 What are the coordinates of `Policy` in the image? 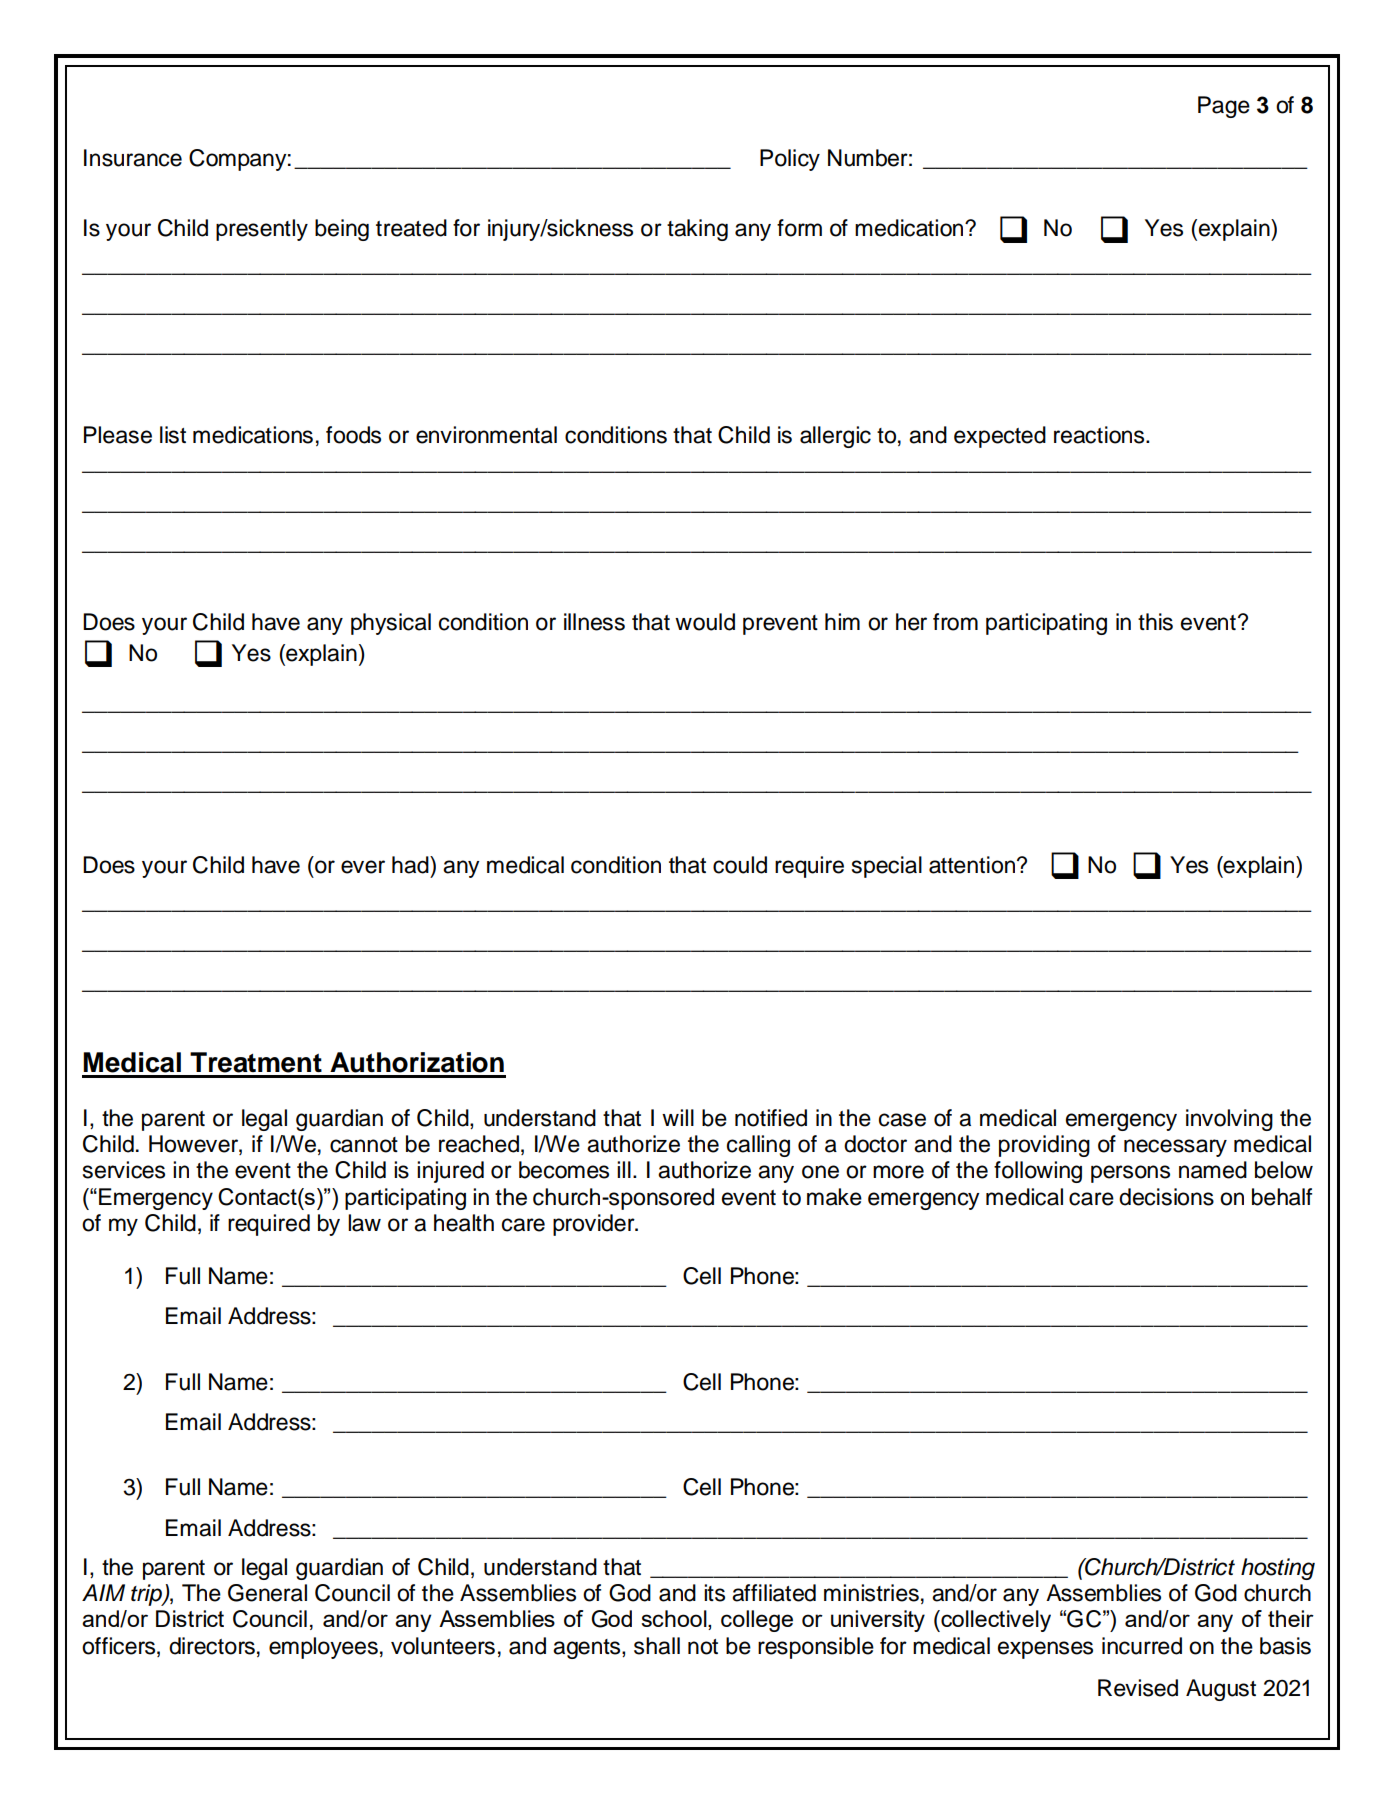 It's located at (790, 160).
